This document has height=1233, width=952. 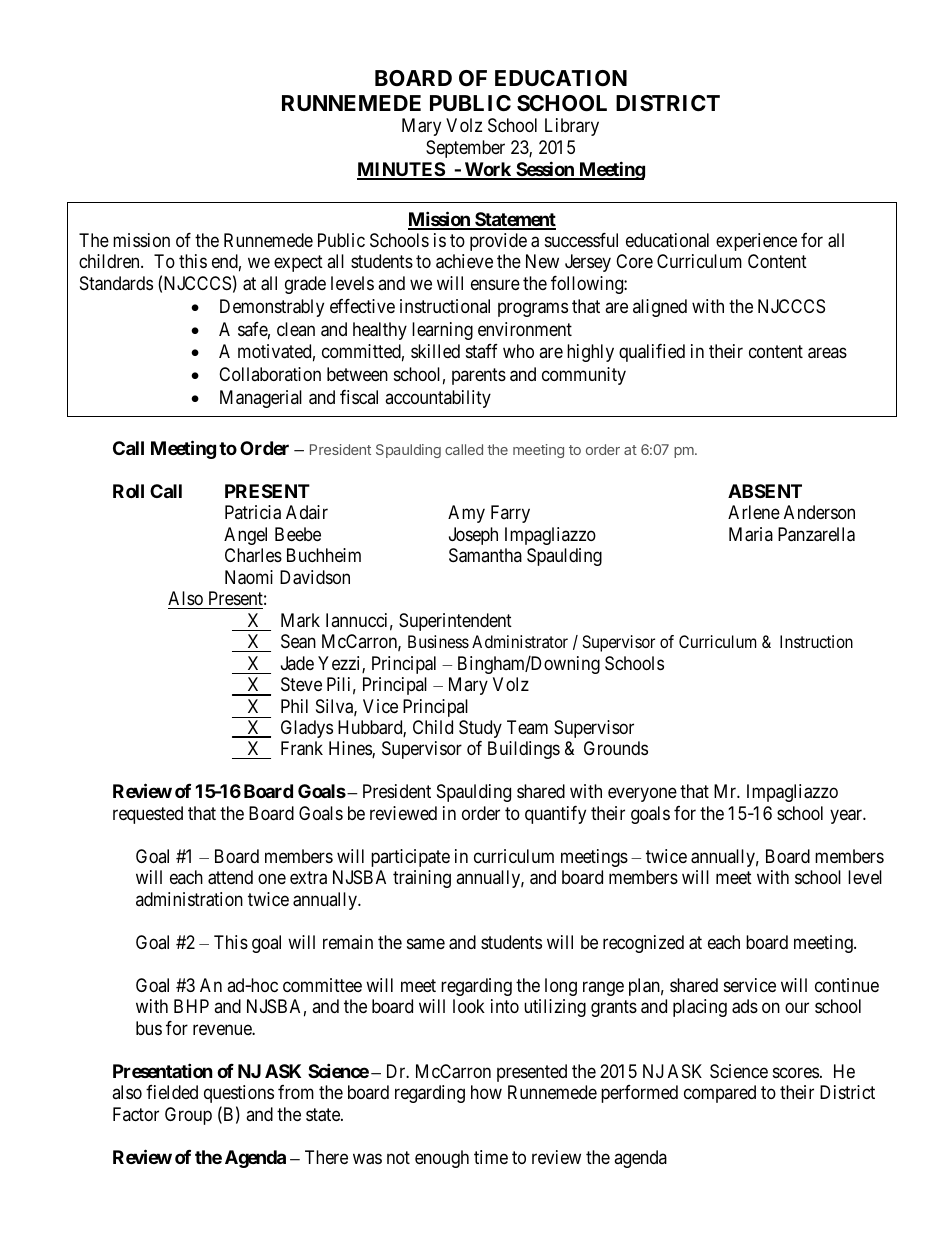 What do you see at coordinates (188, 1116) in the document?
I see `Group` at bounding box center [188, 1116].
